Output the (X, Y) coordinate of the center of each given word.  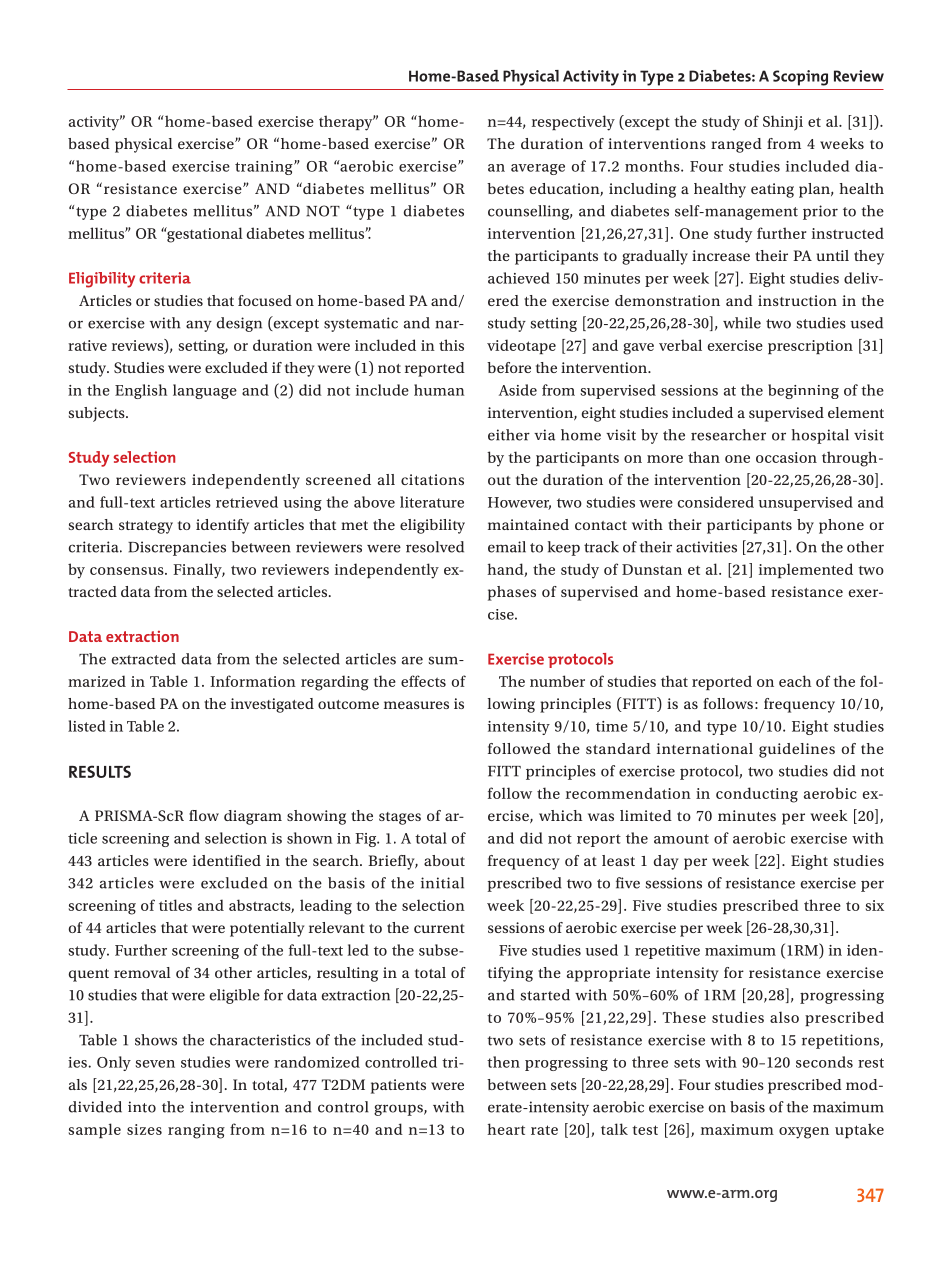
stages (400, 818)
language (205, 391)
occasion (786, 457)
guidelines (797, 750)
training (265, 168)
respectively (573, 123)
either (509, 435)
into (142, 1107)
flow (204, 815)
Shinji (783, 123)
